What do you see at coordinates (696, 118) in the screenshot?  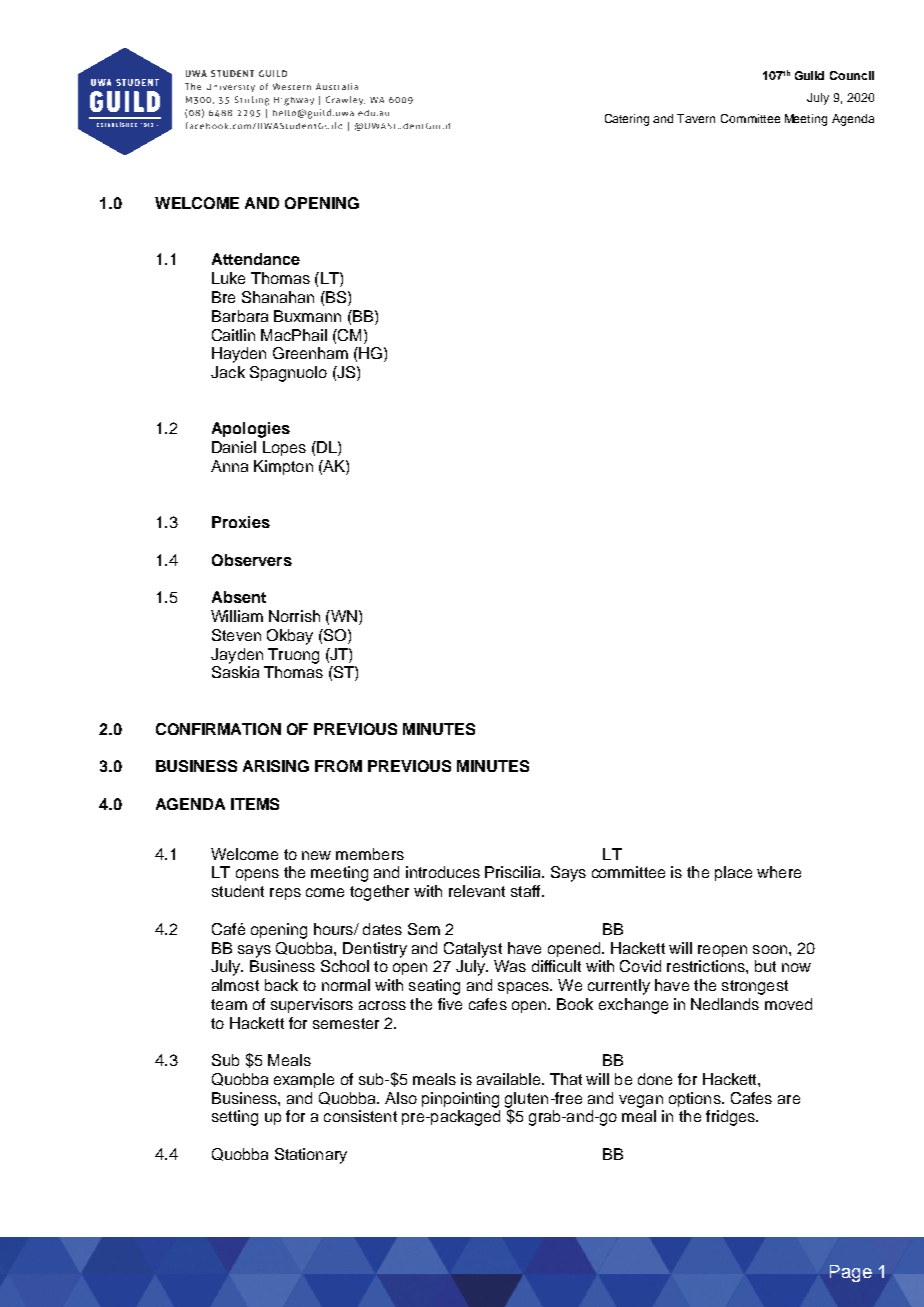 I see `Tavern` at bounding box center [696, 118].
